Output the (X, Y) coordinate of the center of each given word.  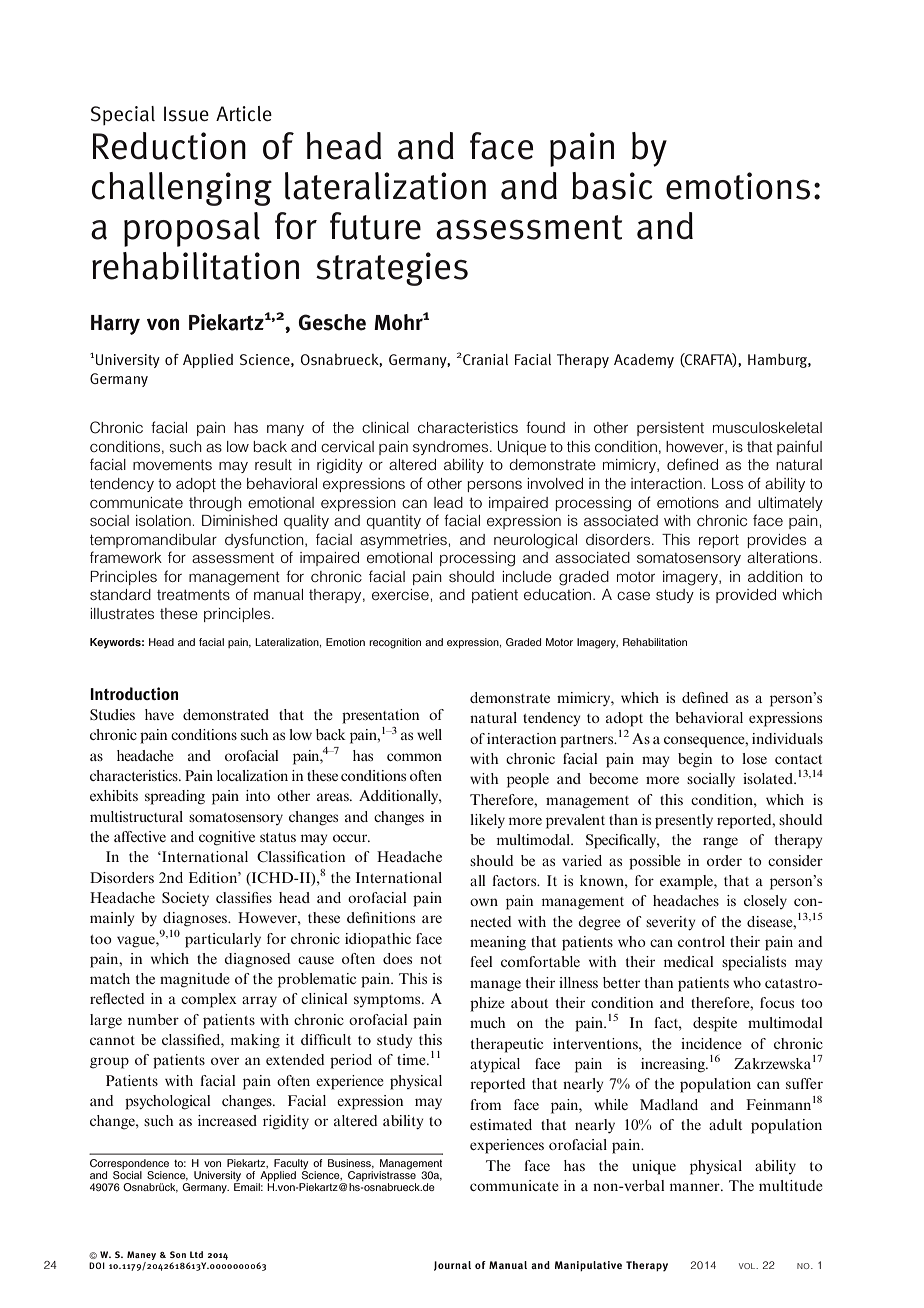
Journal (452, 1266)
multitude (791, 1185)
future (375, 226)
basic (612, 186)
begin (695, 760)
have (159, 714)
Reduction (169, 146)
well (429, 734)
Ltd (196, 1254)
